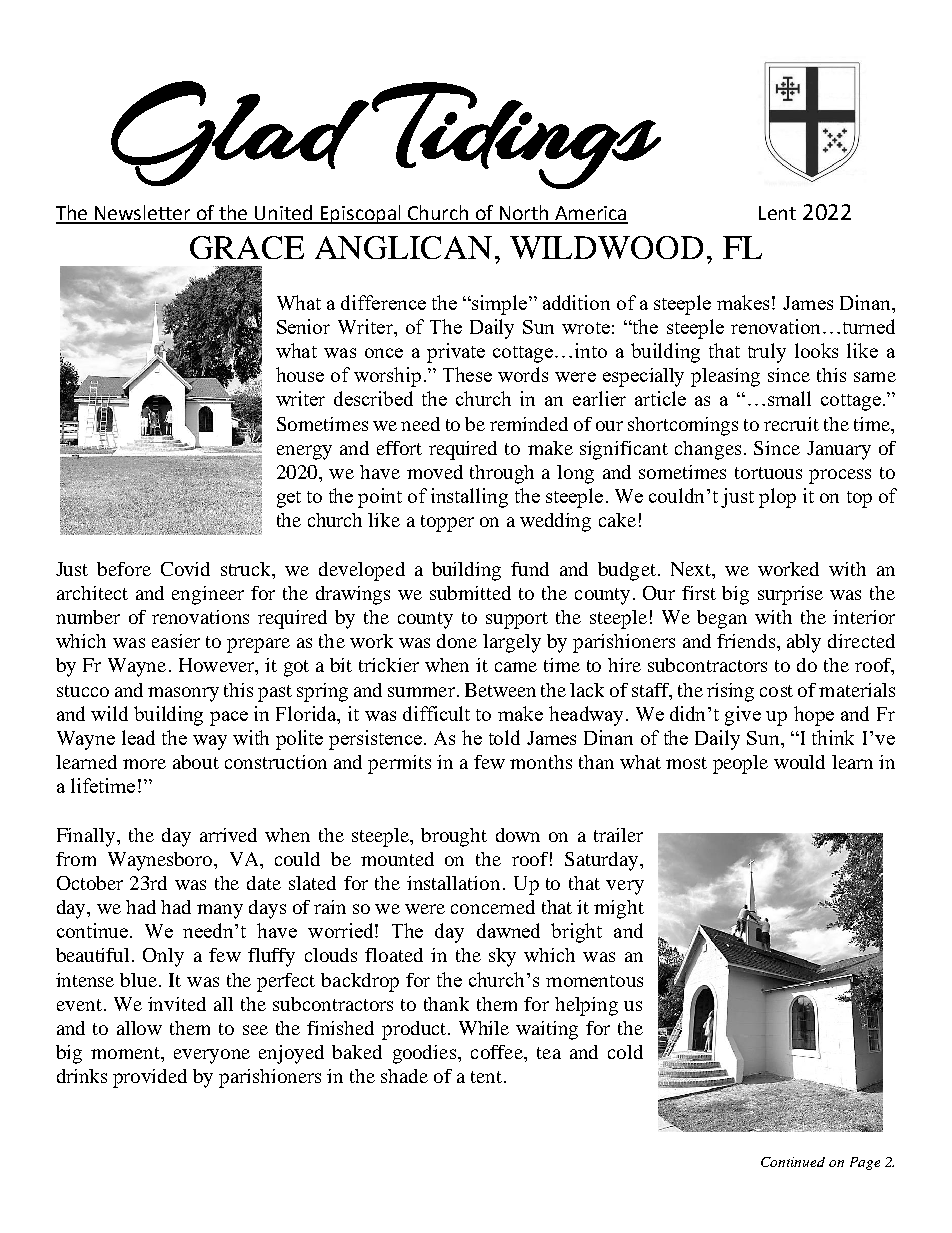 This document has width=952, height=1233. I want to click on Lent, so click(777, 213).
